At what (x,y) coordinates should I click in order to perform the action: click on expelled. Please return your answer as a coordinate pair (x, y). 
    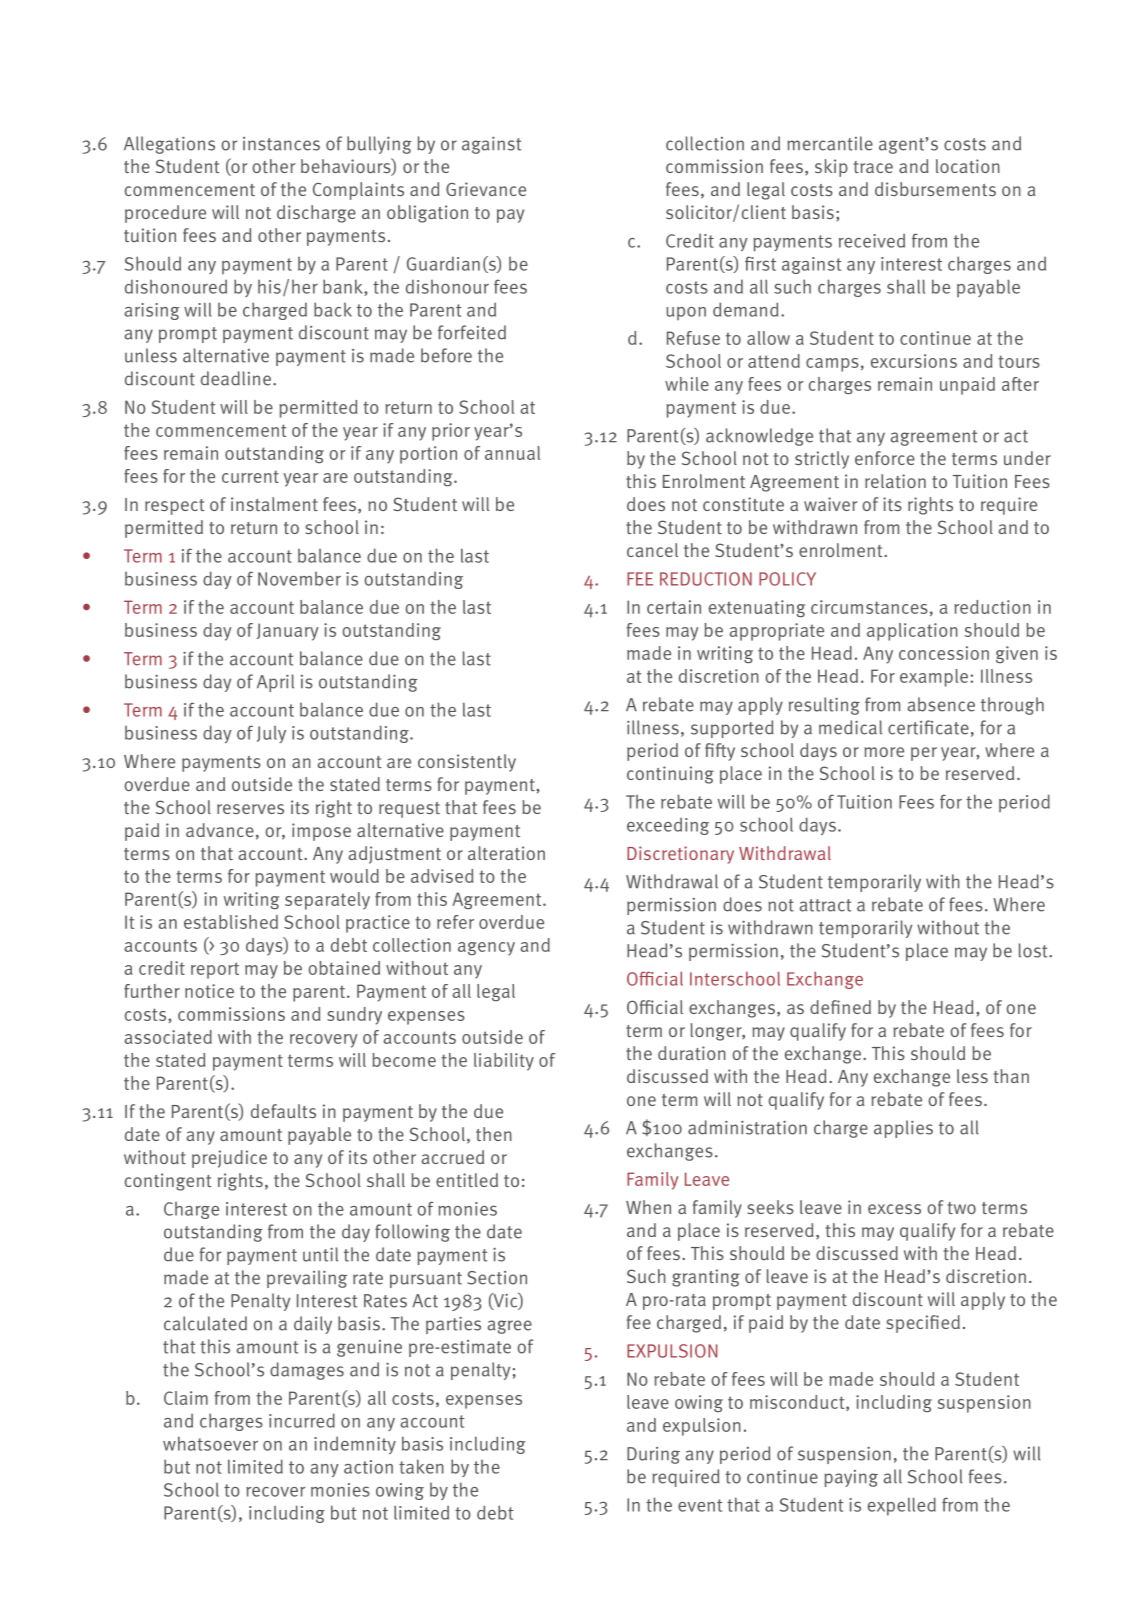
    Looking at the image, I should click on (902, 1506).
